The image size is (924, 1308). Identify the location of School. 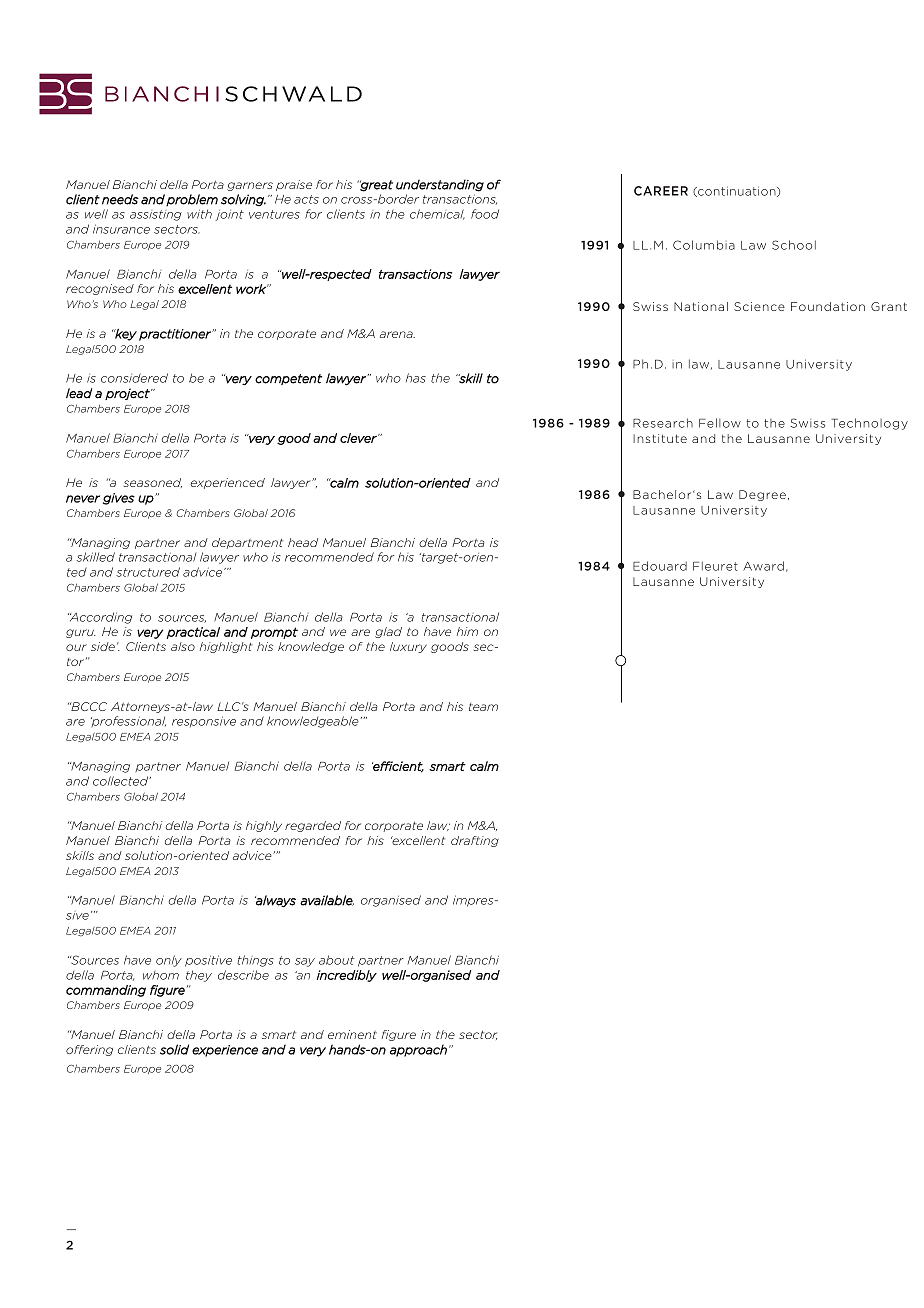
(794, 245).
